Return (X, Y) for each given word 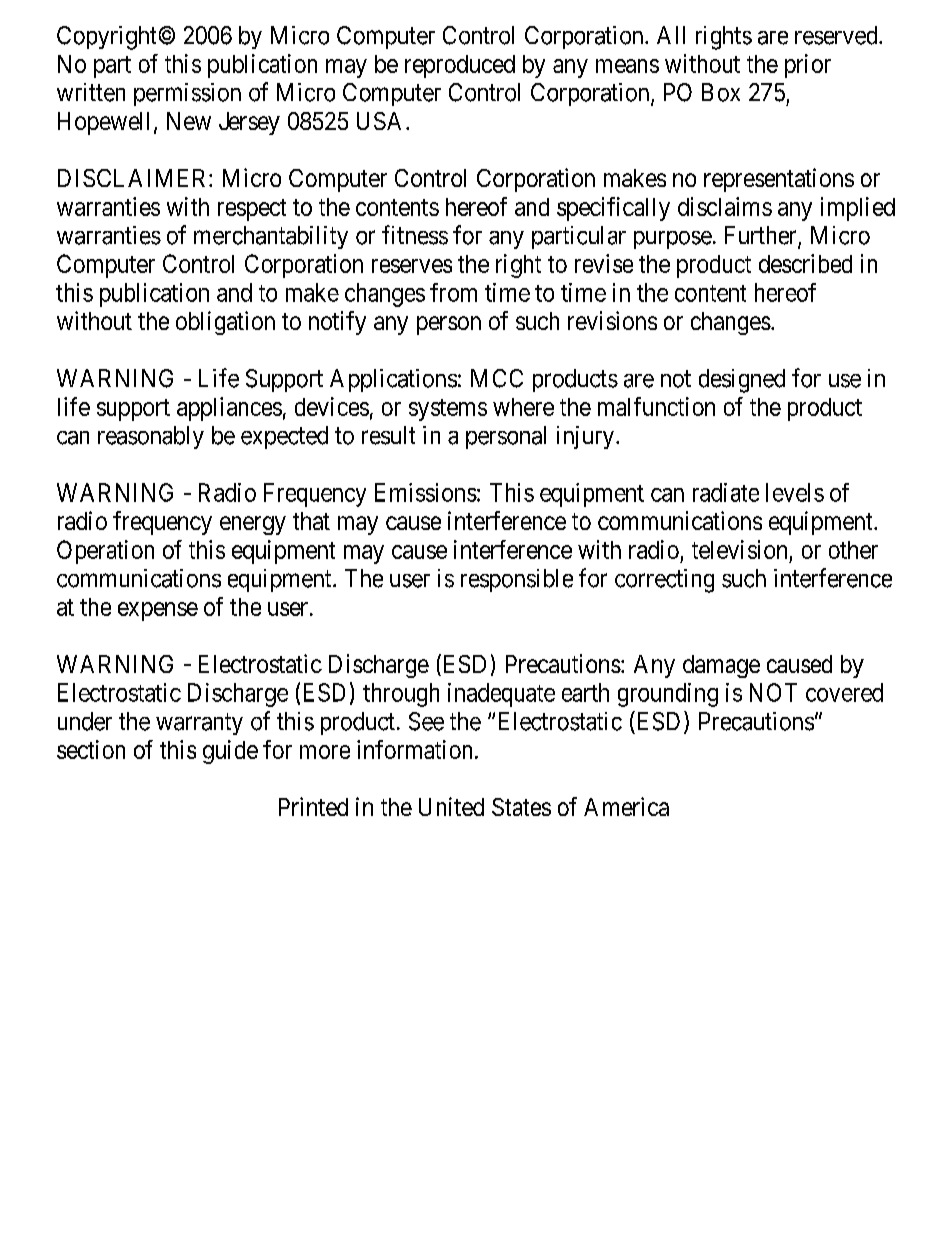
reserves (412, 266)
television (739, 549)
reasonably (151, 437)
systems (448, 410)
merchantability (271, 237)
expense (158, 611)
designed (742, 381)
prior (808, 66)
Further (762, 236)
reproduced (460, 66)
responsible (517, 580)
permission (187, 94)
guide (230, 752)
